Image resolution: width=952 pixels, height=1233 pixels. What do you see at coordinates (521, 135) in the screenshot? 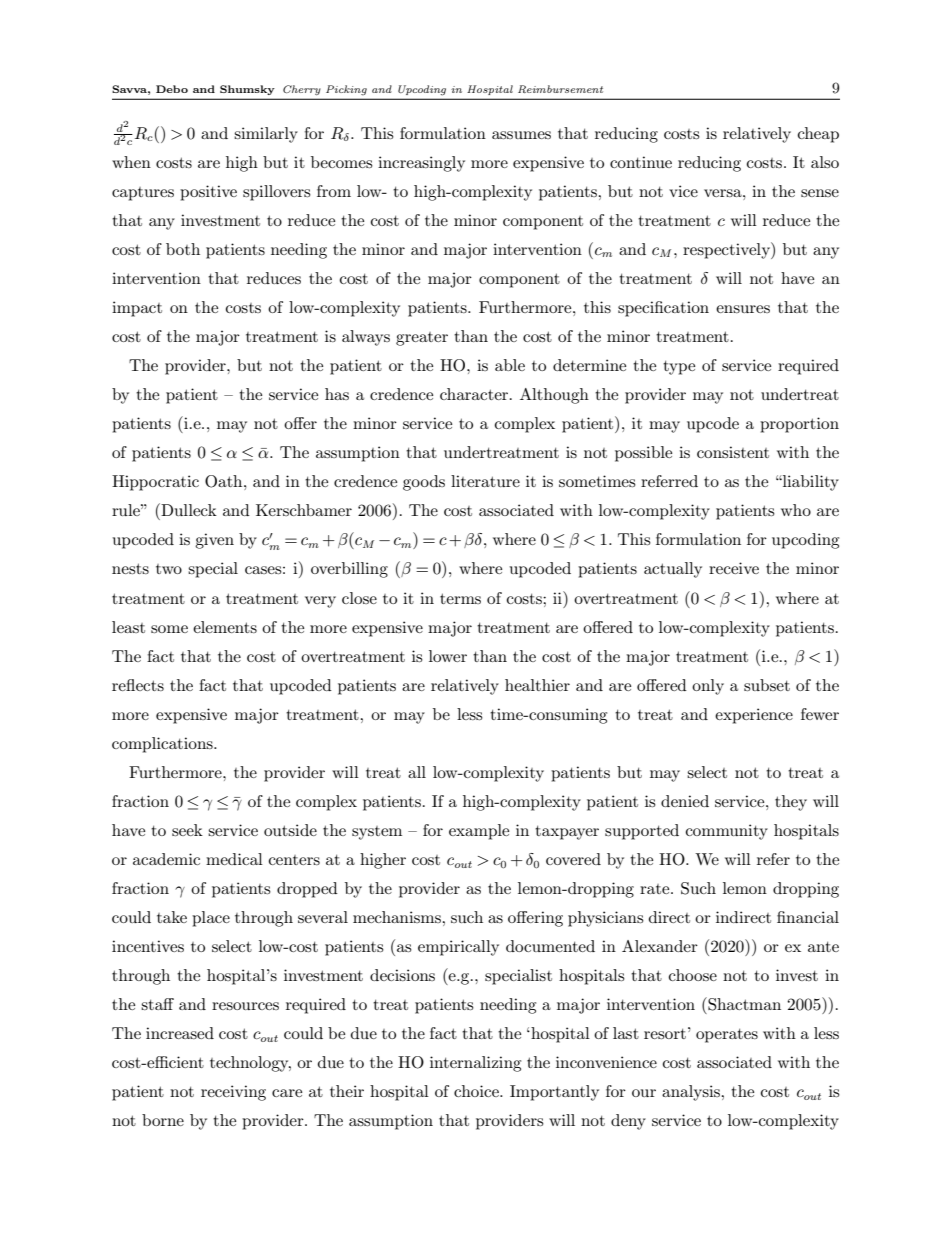
I see `assumes` at bounding box center [521, 135].
